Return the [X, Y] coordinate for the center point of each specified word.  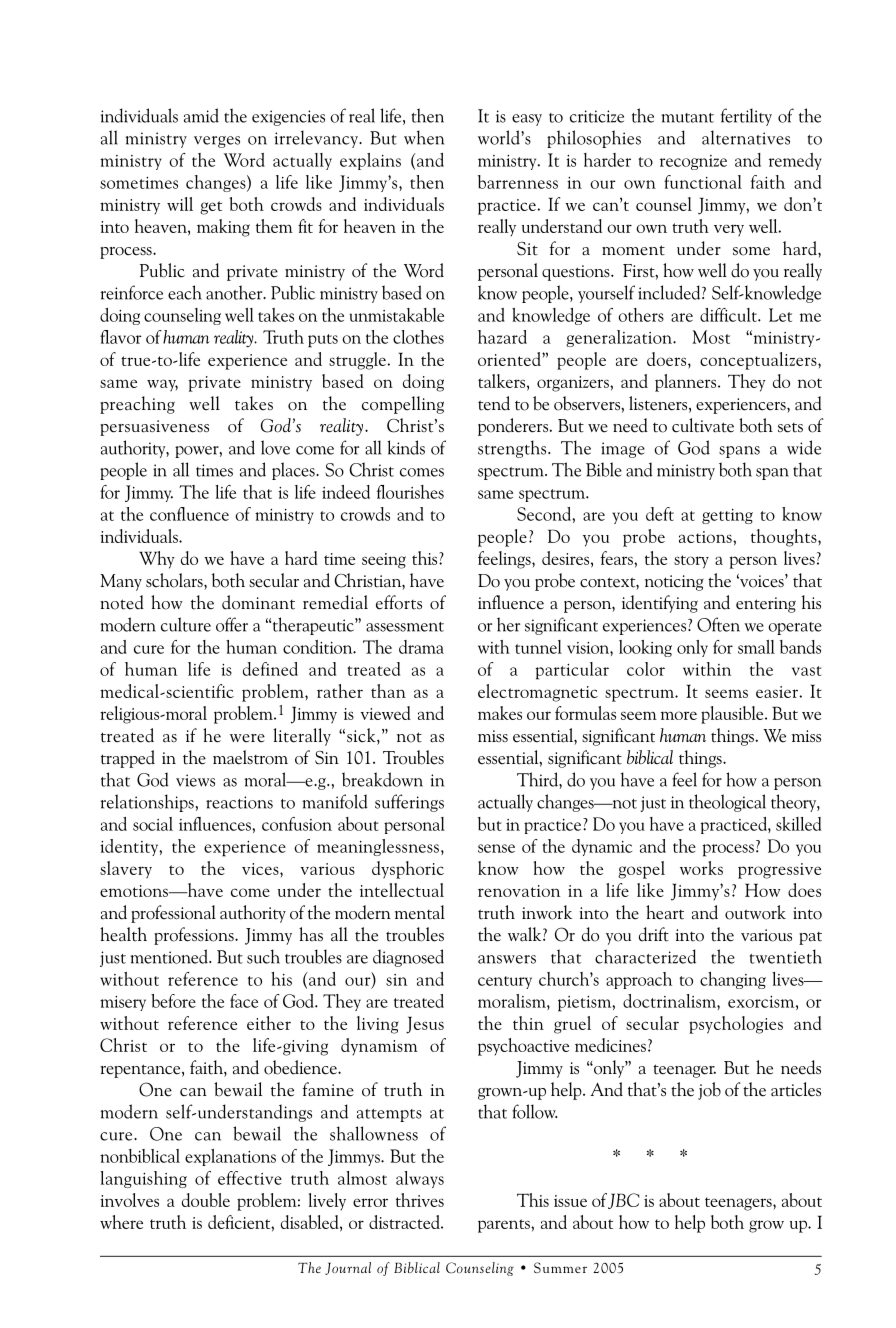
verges [217, 142]
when [424, 137]
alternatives [746, 137]
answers [507, 959]
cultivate [703, 425]
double [206, 1200]
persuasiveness [154, 428]
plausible [733, 715]
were [247, 738]
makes [500, 713]
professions [195, 936]
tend [494, 403]
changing [733, 980]
